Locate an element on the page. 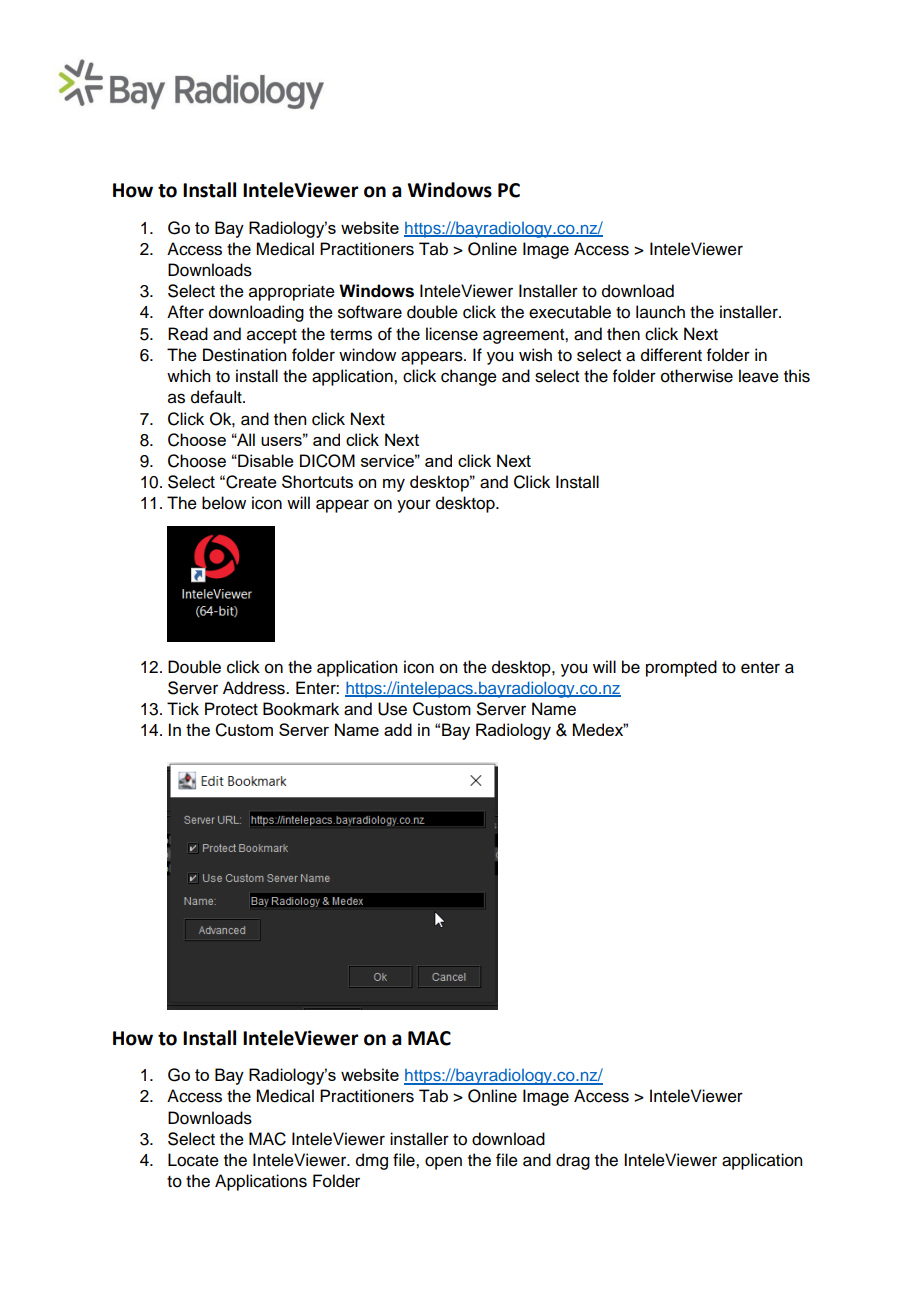 This image has height=1308, width=924. Protect is located at coordinates (231, 709).
